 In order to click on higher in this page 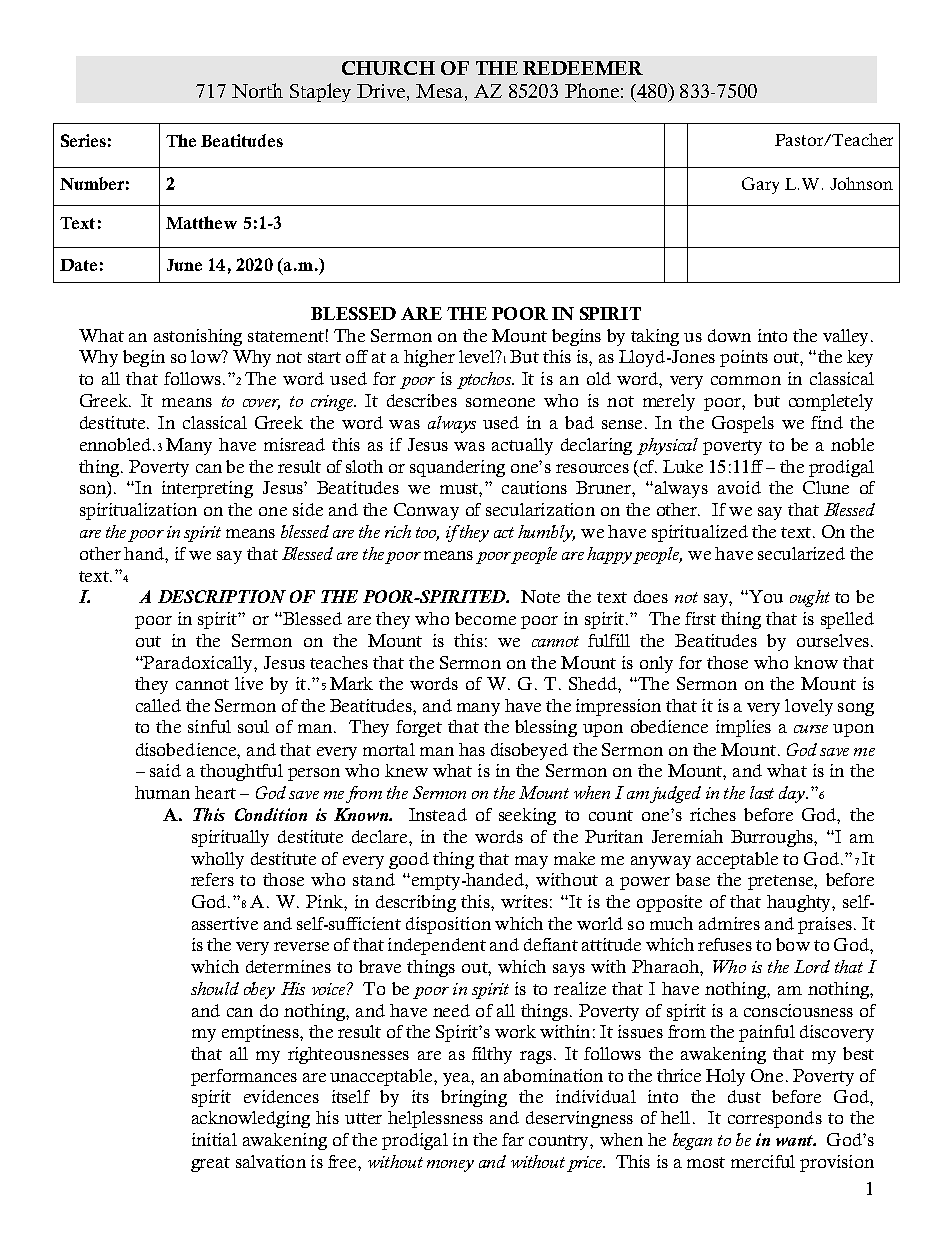, I will do `click(429, 358)`.
